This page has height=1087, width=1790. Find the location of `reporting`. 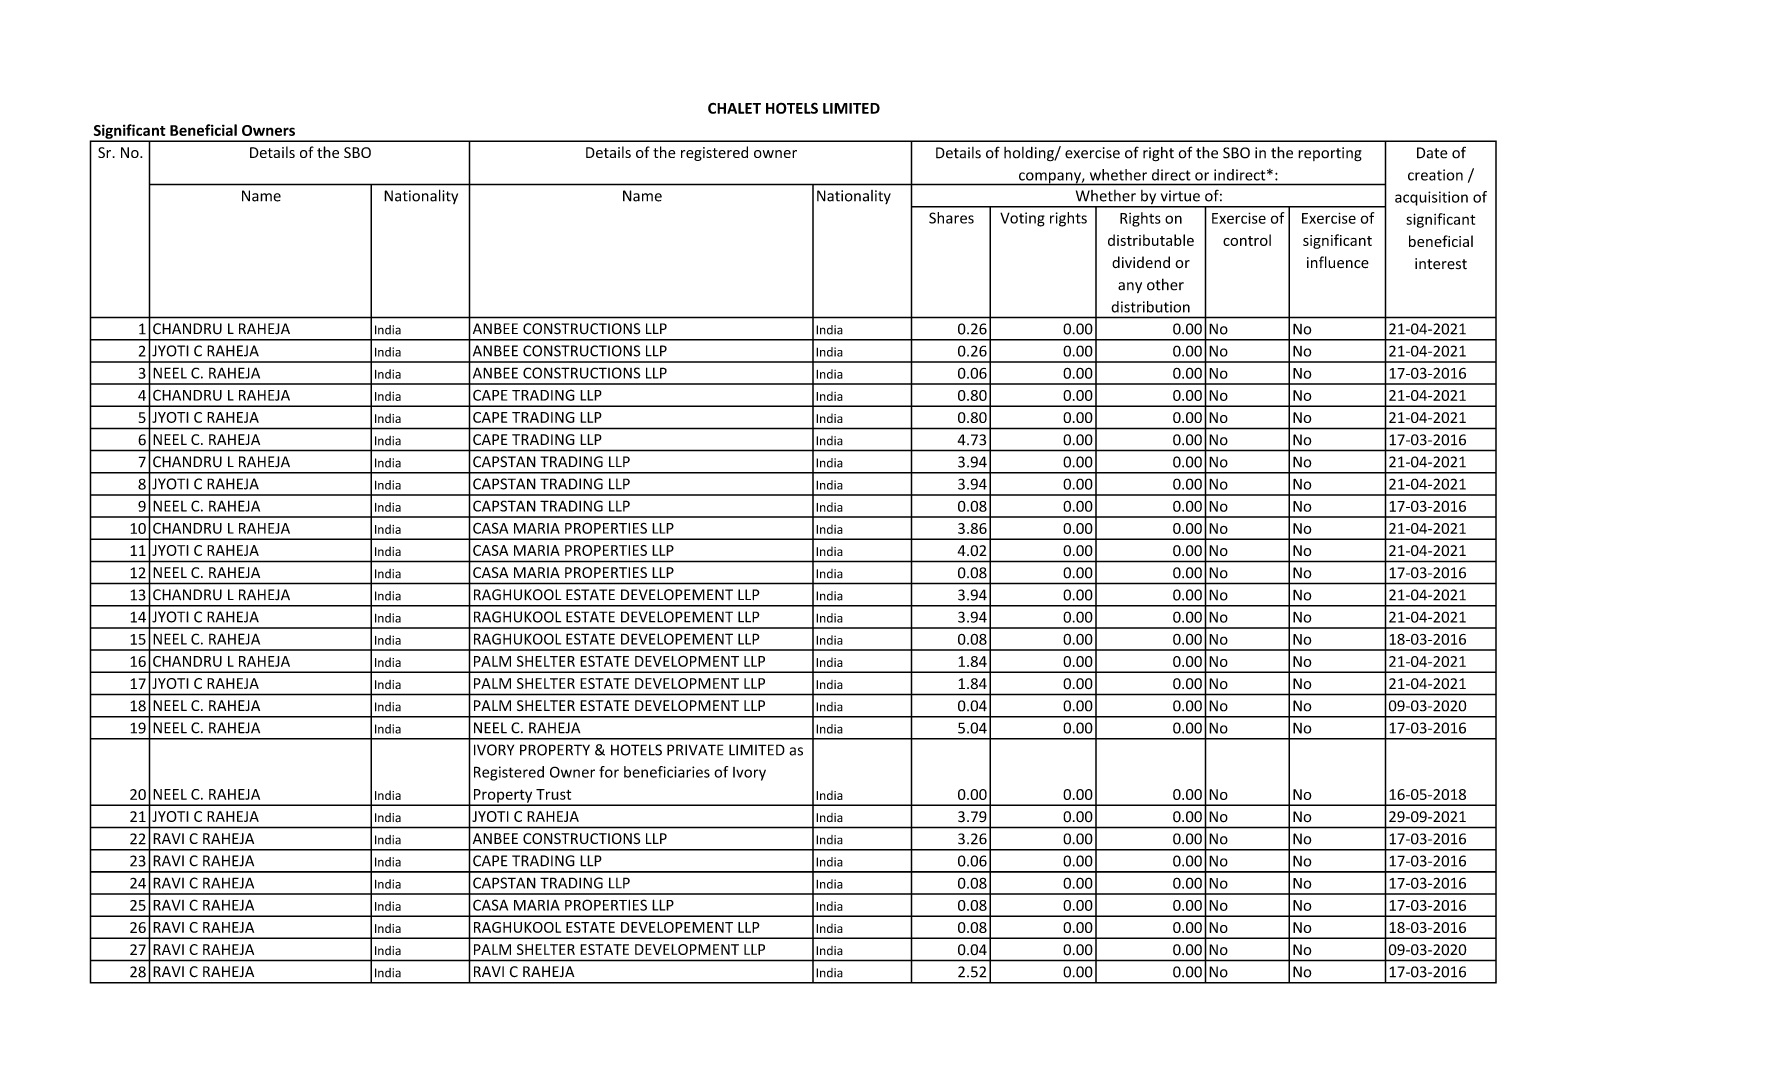

reporting is located at coordinates (1330, 154).
